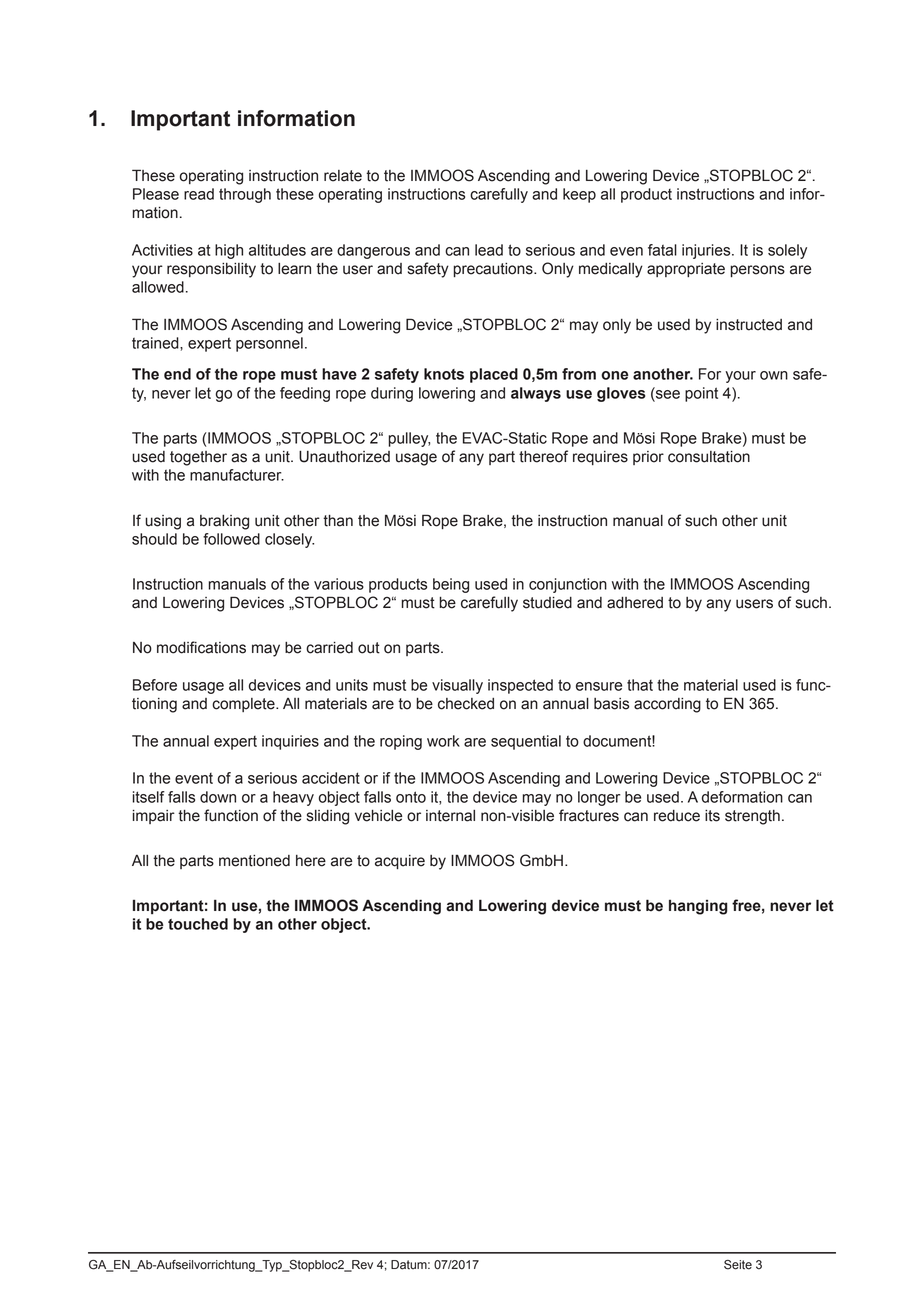 The height and width of the page is (1308, 924). I want to click on Seite, so click(738, 1265).
